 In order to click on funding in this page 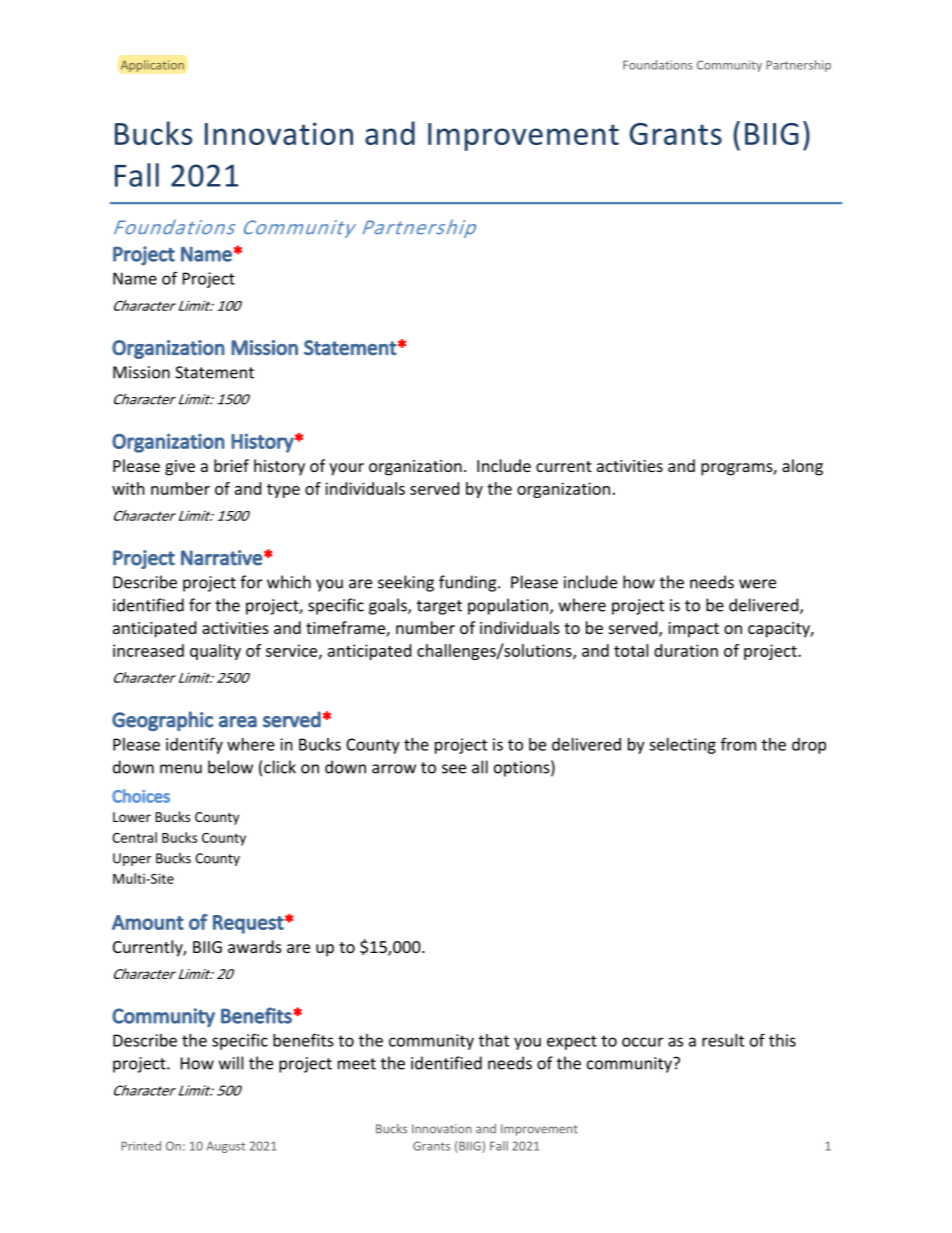, I will do `click(469, 583)`.
